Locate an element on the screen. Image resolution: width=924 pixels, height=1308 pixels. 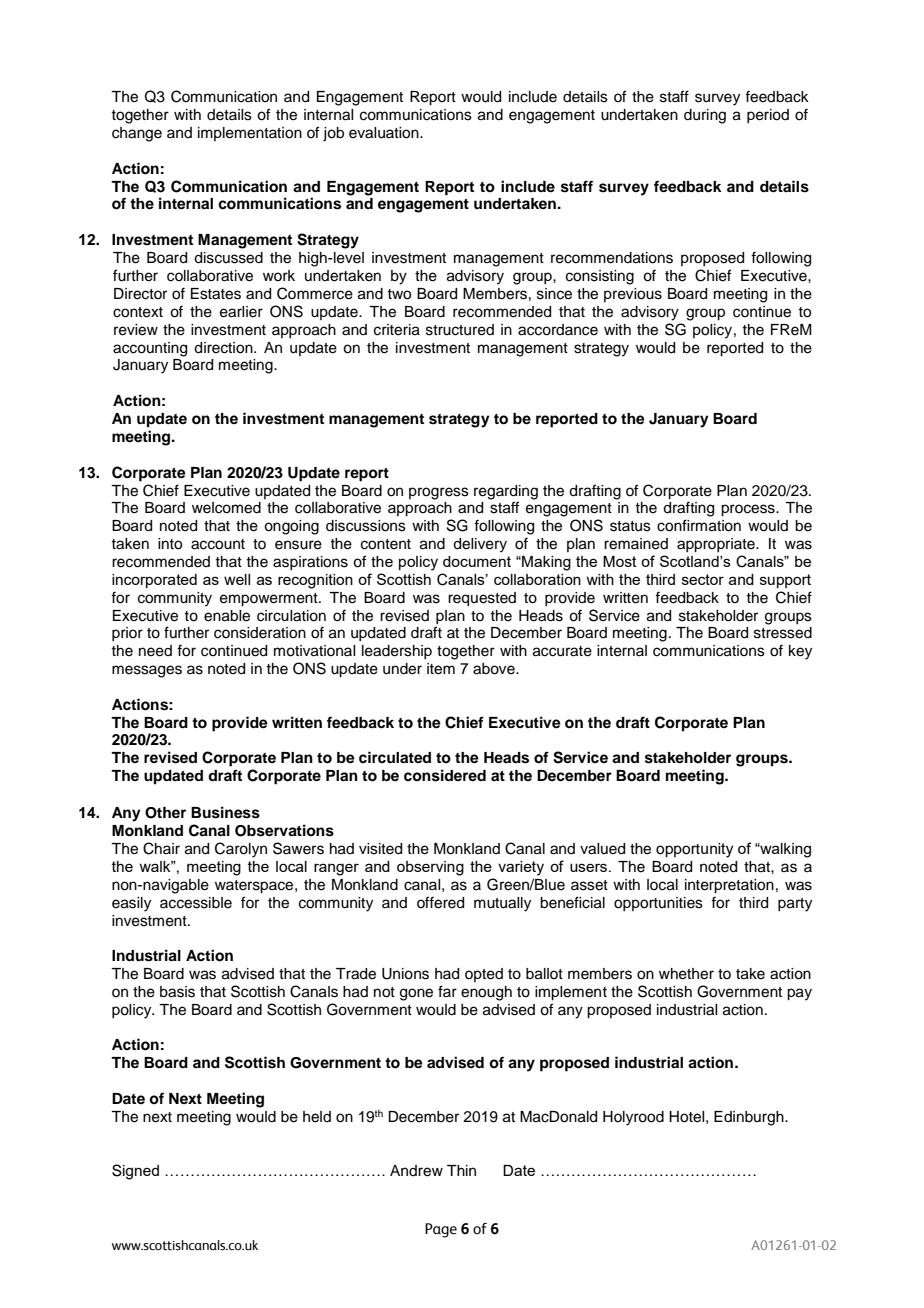
direction is located at coordinates (224, 348).
